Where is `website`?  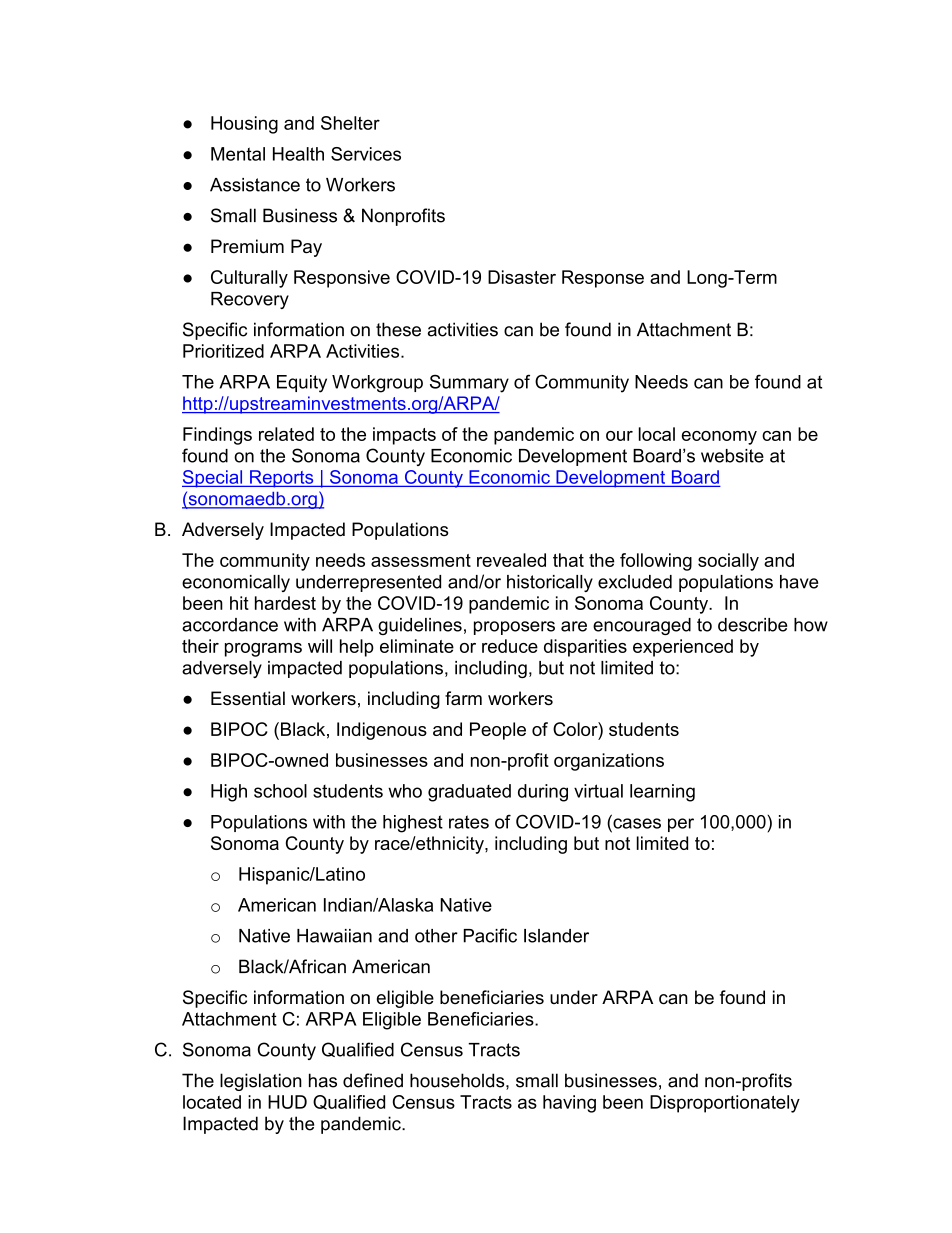
website is located at coordinates (732, 456).
